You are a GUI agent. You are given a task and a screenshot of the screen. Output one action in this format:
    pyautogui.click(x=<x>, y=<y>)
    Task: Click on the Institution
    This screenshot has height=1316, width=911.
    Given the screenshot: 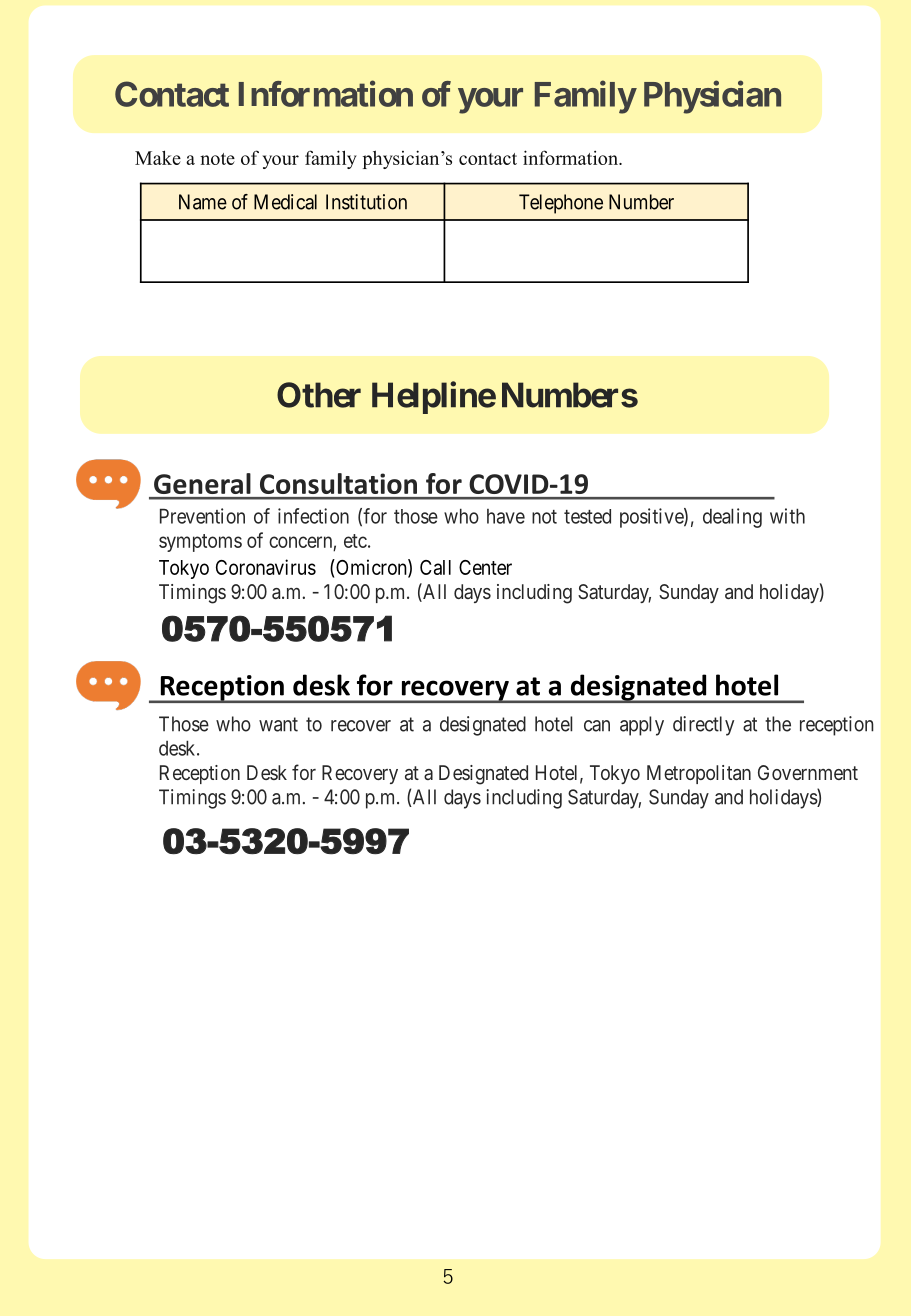 What is the action you would take?
    pyautogui.click(x=366, y=202)
